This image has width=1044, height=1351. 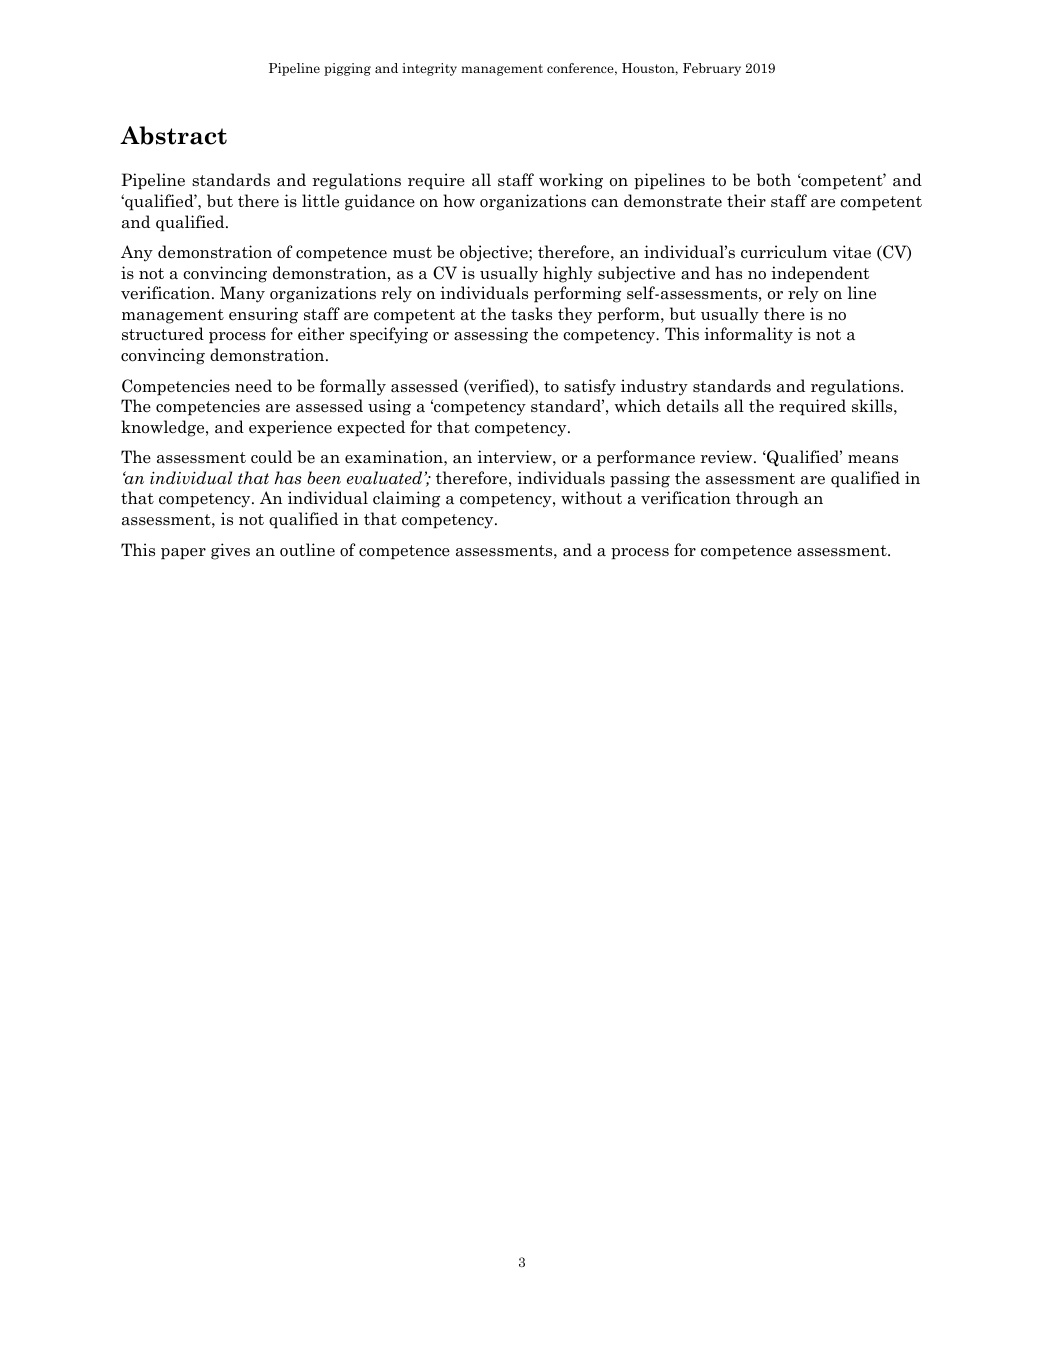 I want to click on integrity, so click(x=429, y=69).
